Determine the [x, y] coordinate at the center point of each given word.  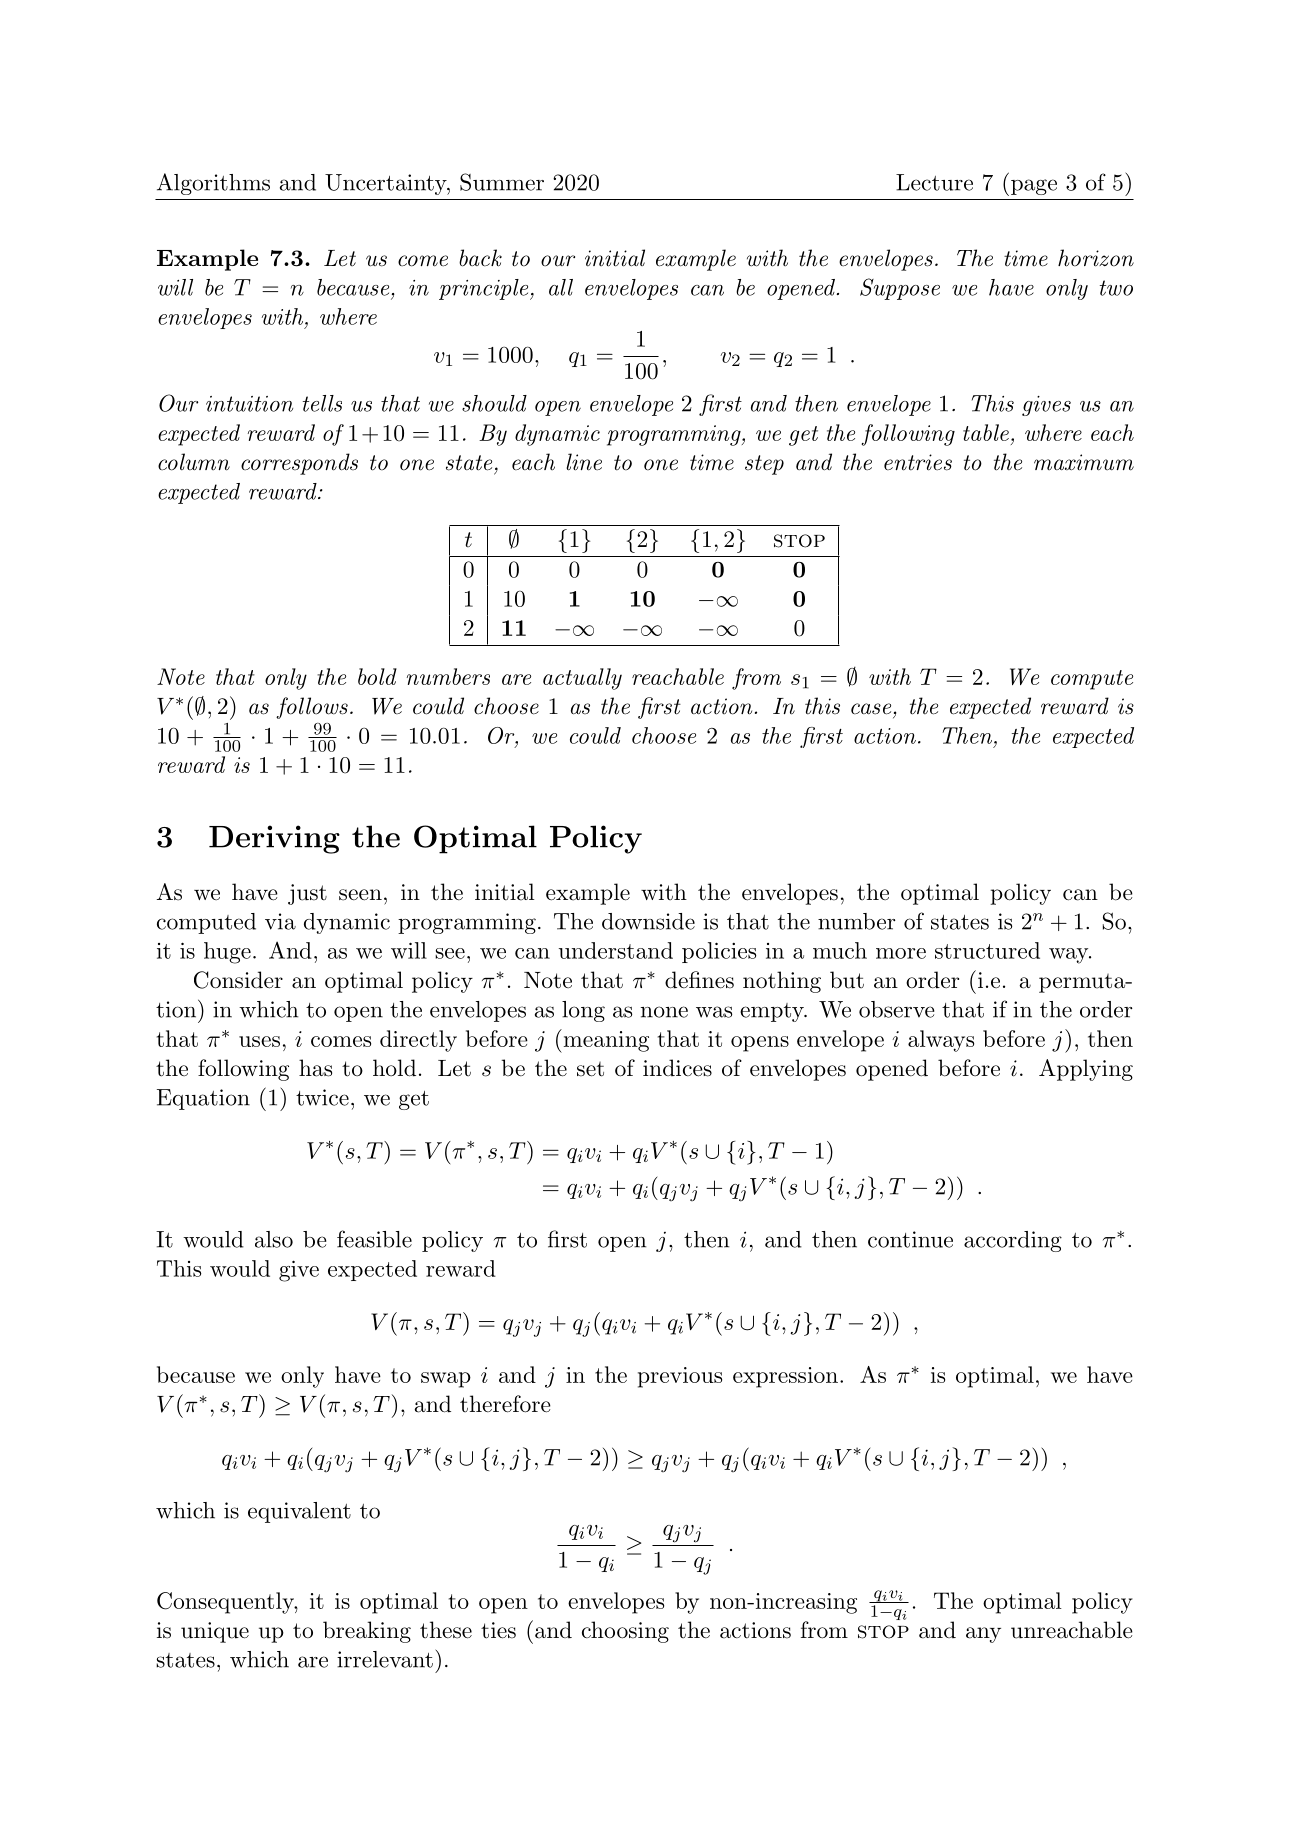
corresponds [299, 464]
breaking [367, 1632]
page [1032, 187]
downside [648, 921]
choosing [625, 1632]
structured [987, 950]
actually [582, 679]
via [280, 921]
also [274, 1239]
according [1013, 1241]
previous [680, 1377]
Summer [502, 182]
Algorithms [213, 184]
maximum [1084, 462]
